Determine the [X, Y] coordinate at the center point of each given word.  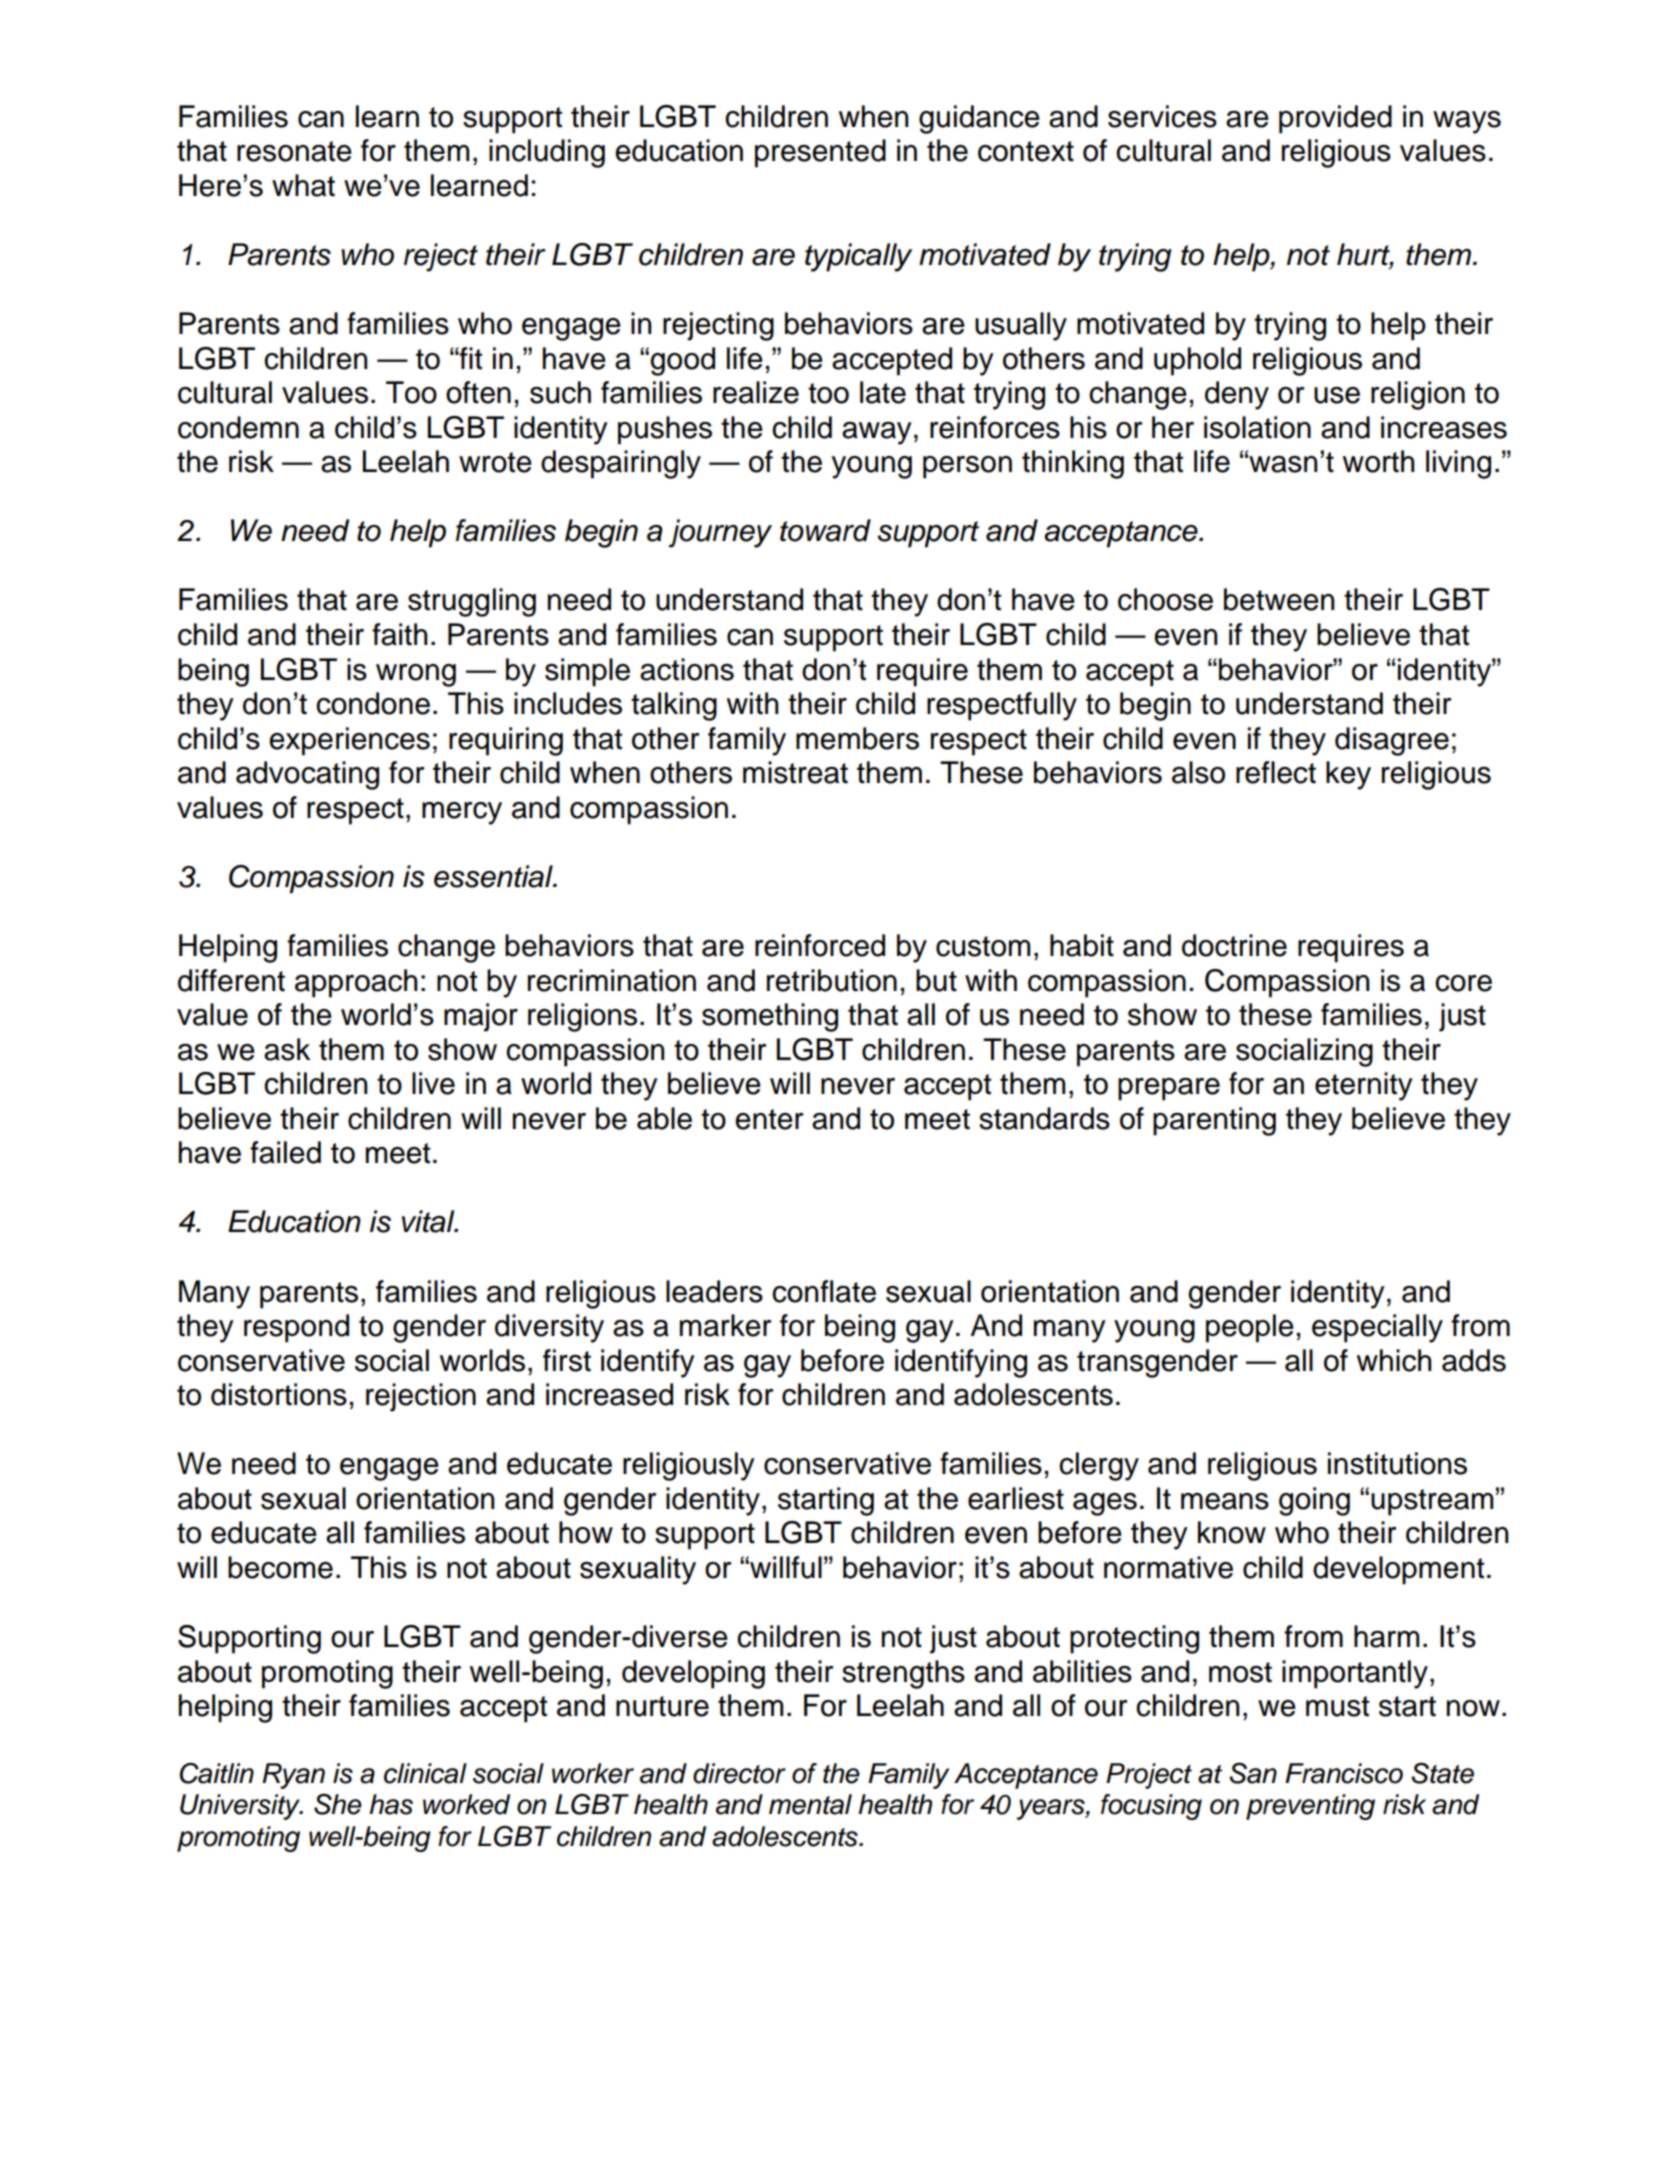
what [303, 185]
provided [1335, 119]
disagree [1392, 741]
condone [373, 703]
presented [820, 153]
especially [1377, 1328]
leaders [714, 1291]
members [857, 738]
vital [429, 1221]
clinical [425, 1773]
